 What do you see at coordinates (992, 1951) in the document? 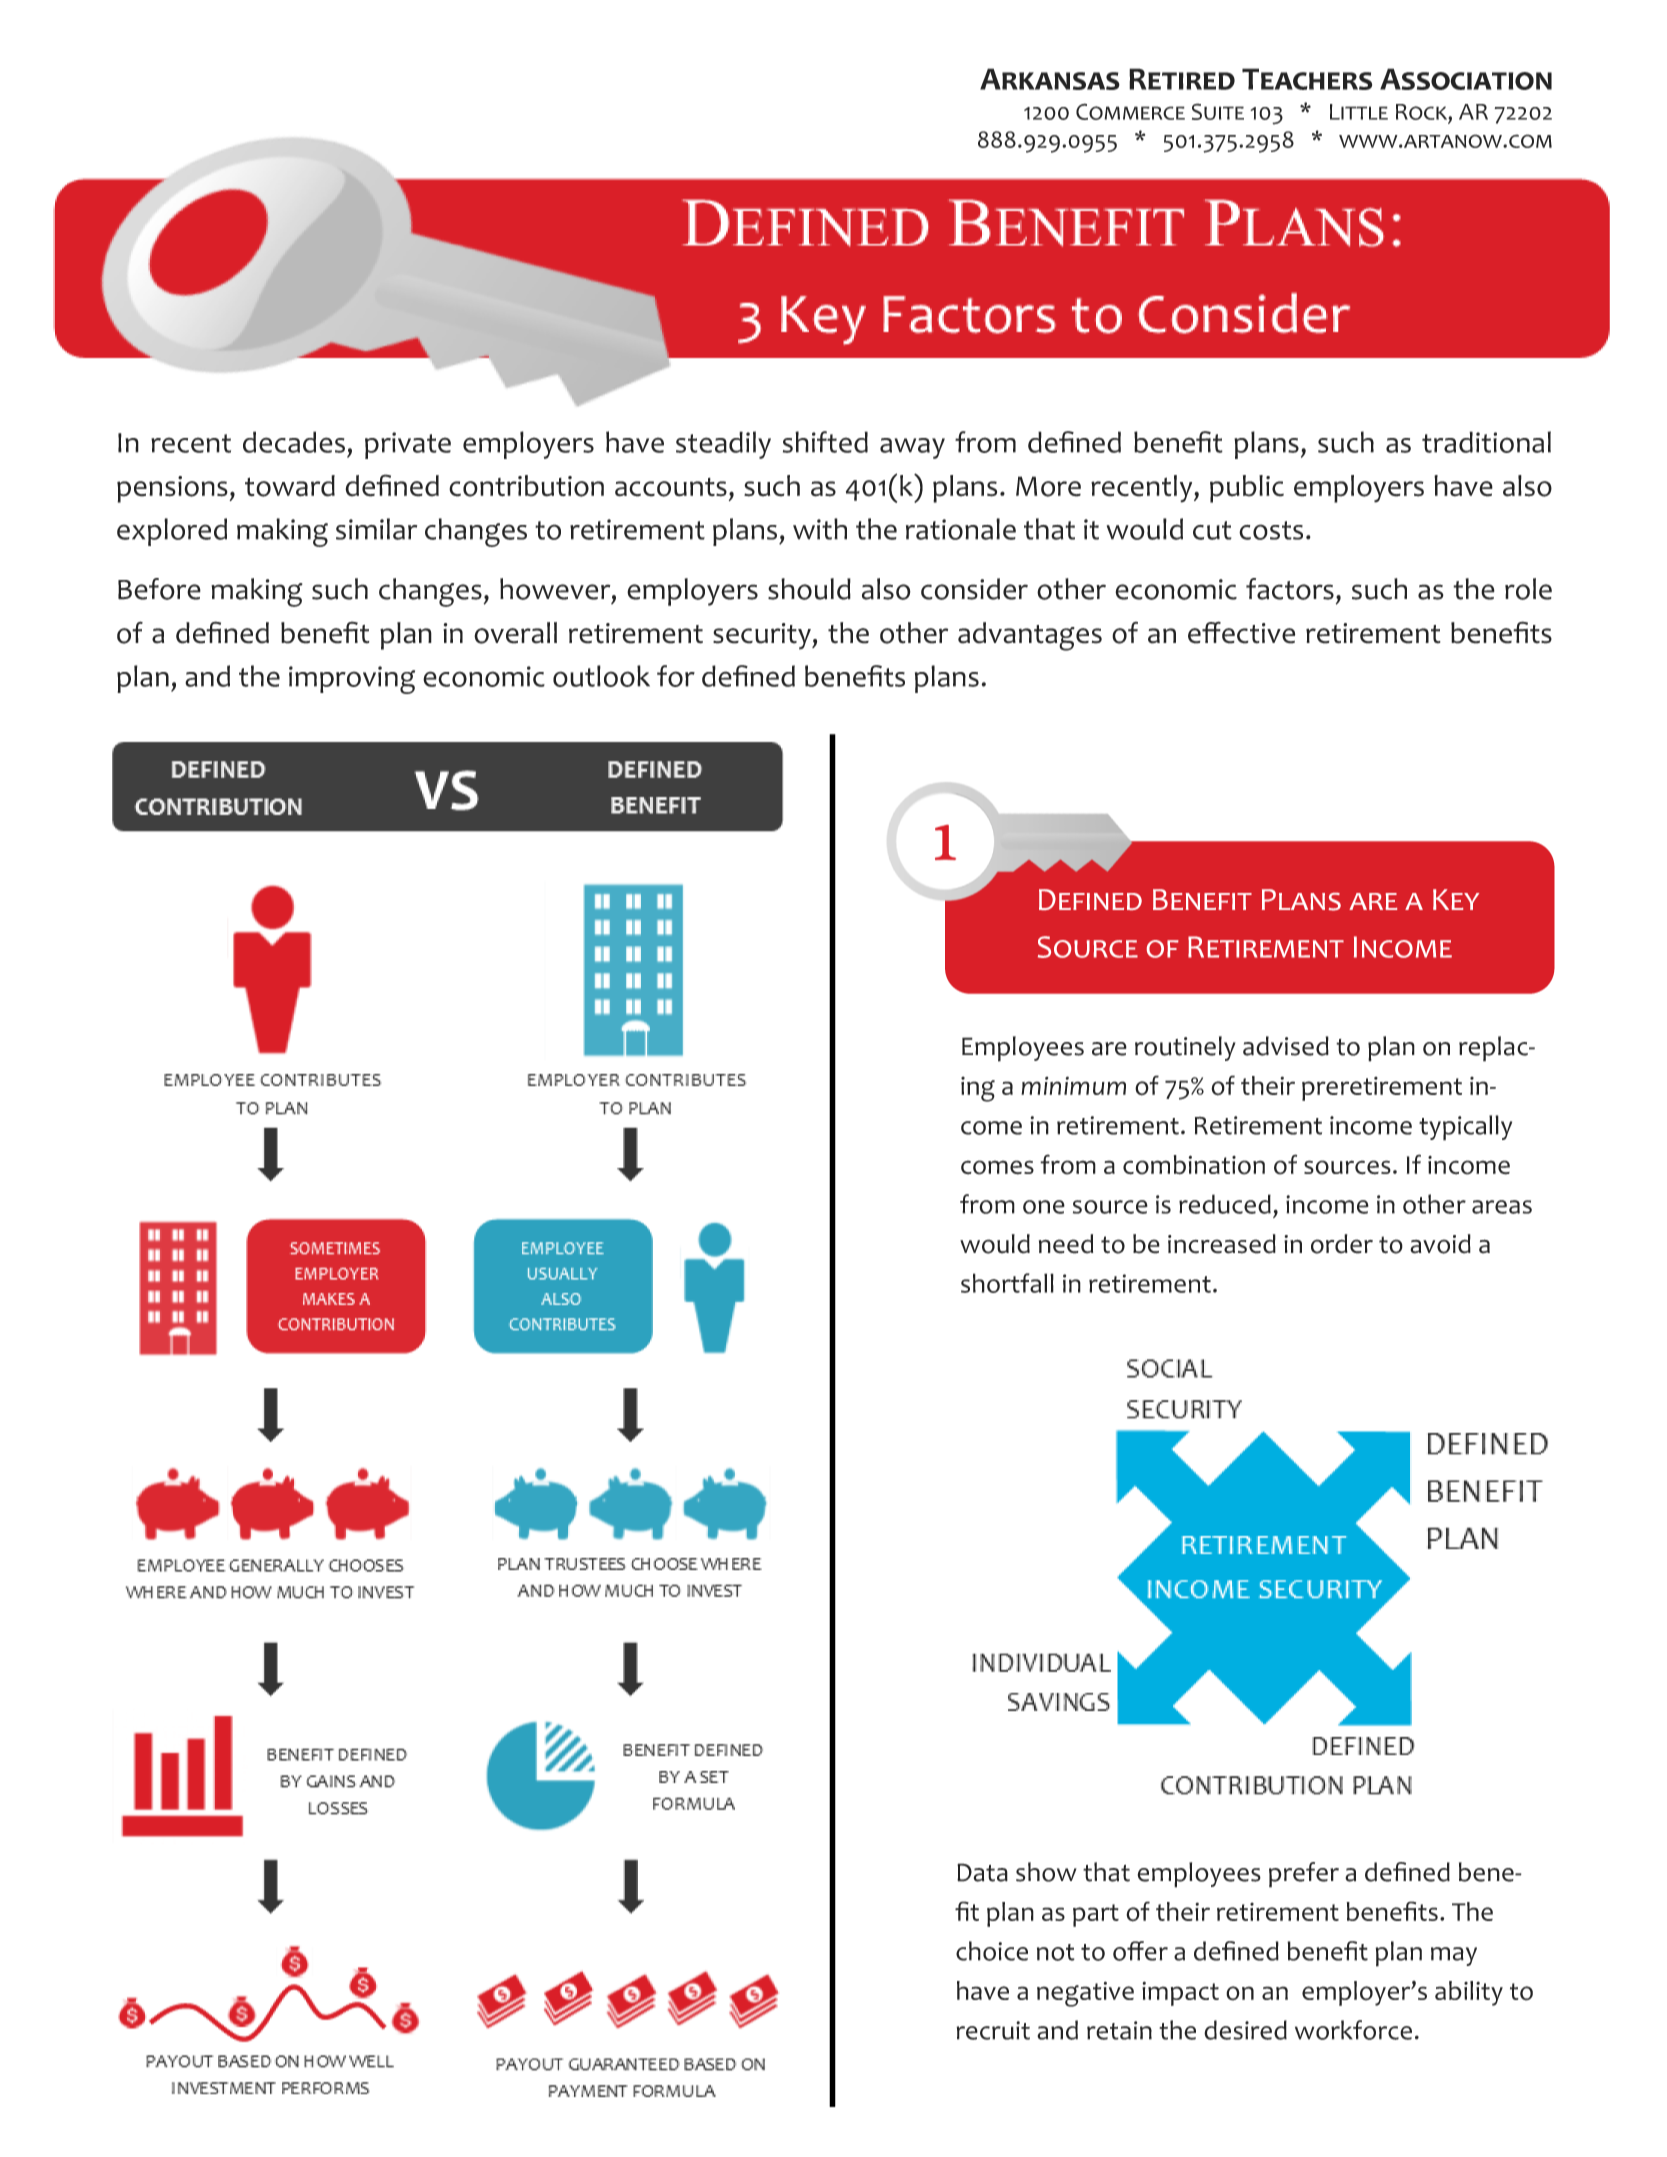
I see `choice` at bounding box center [992, 1951].
